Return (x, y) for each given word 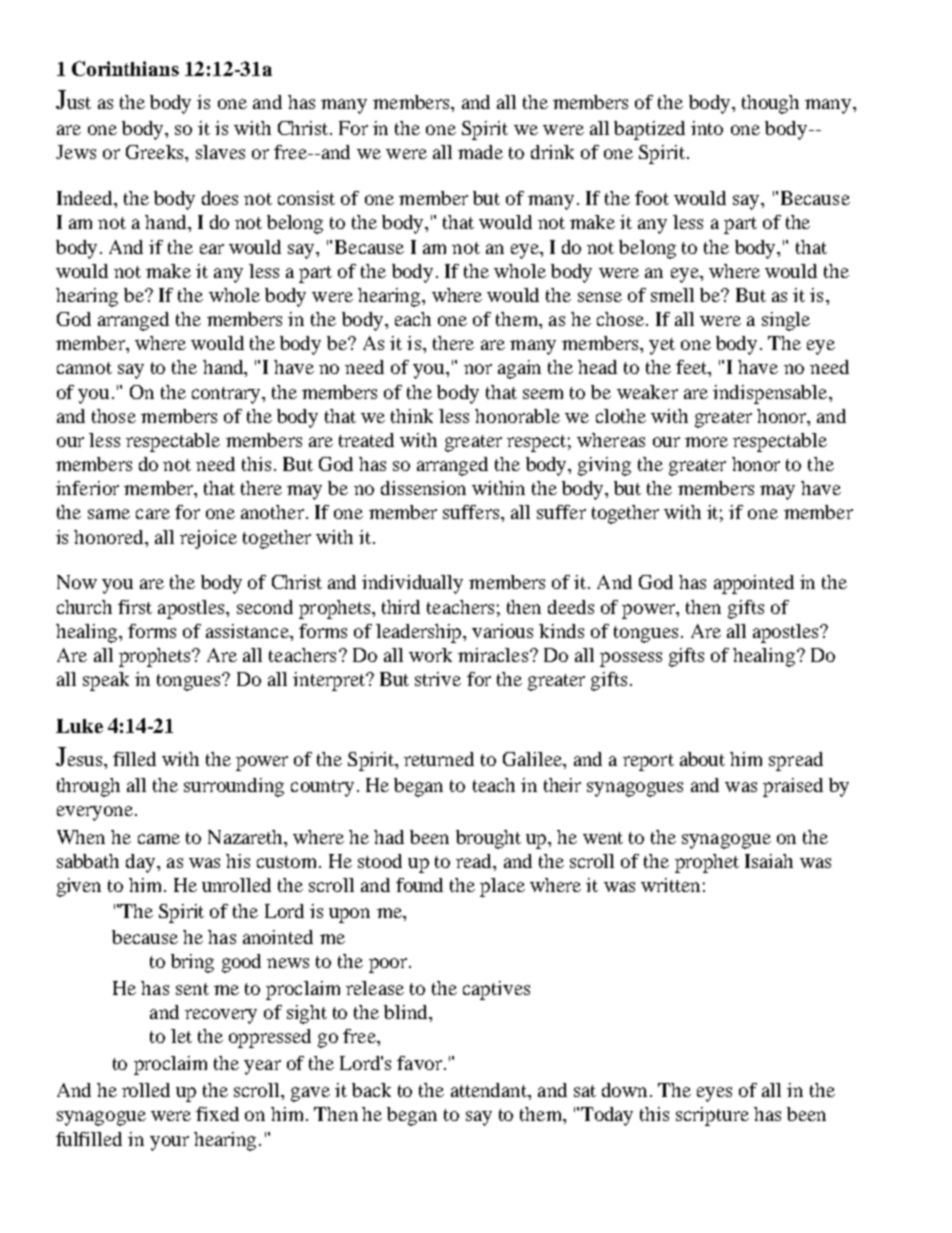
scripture (712, 1116)
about (702, 759)
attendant (490, 1090)
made (480, 152)
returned (439, 759)
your (169, 1143)
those (114, 416)
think (412, 416)
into (707, 128)
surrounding (234, 787)
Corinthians (125, 68)
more (706, 442)
